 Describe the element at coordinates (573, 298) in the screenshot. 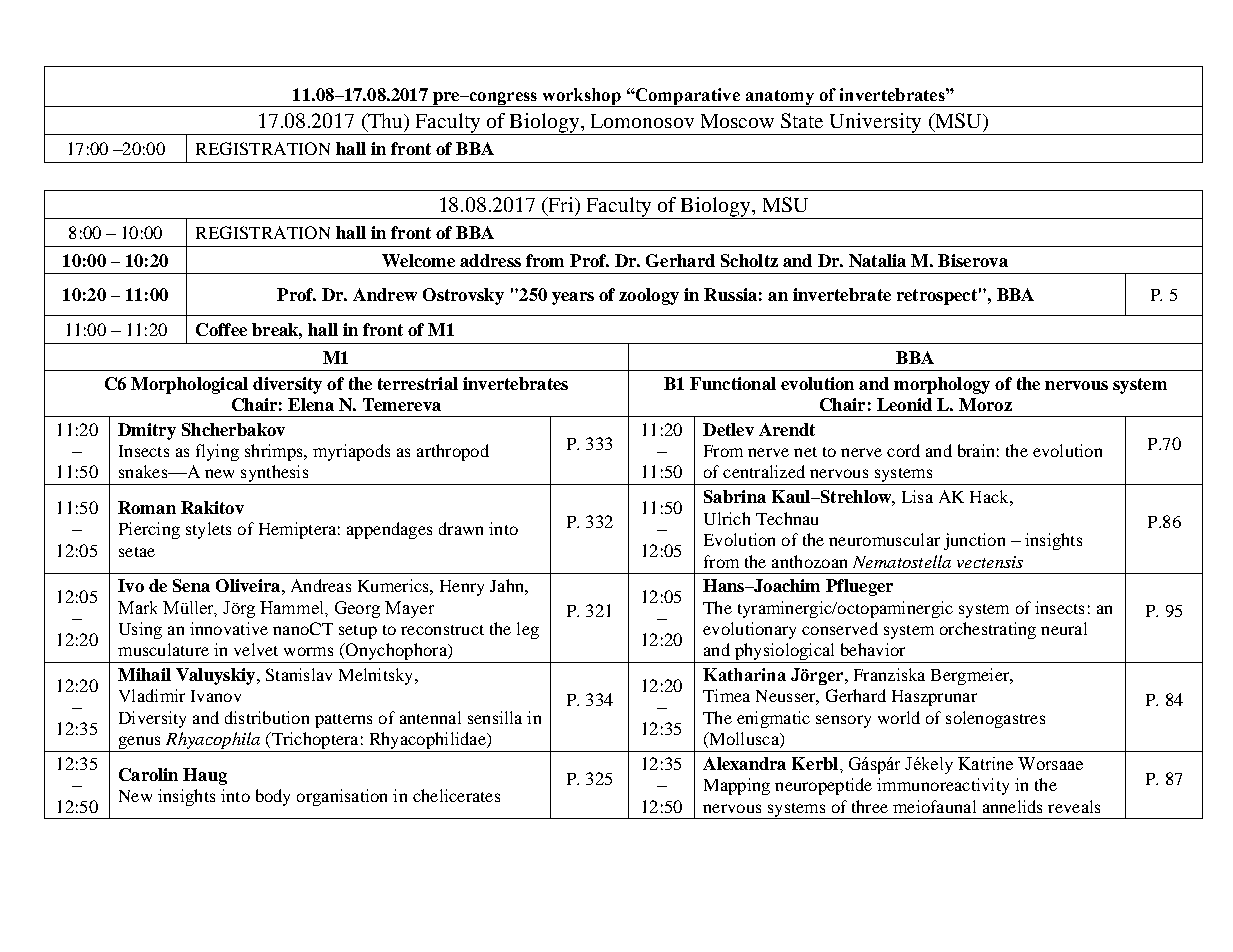

I see `years` at that location.
